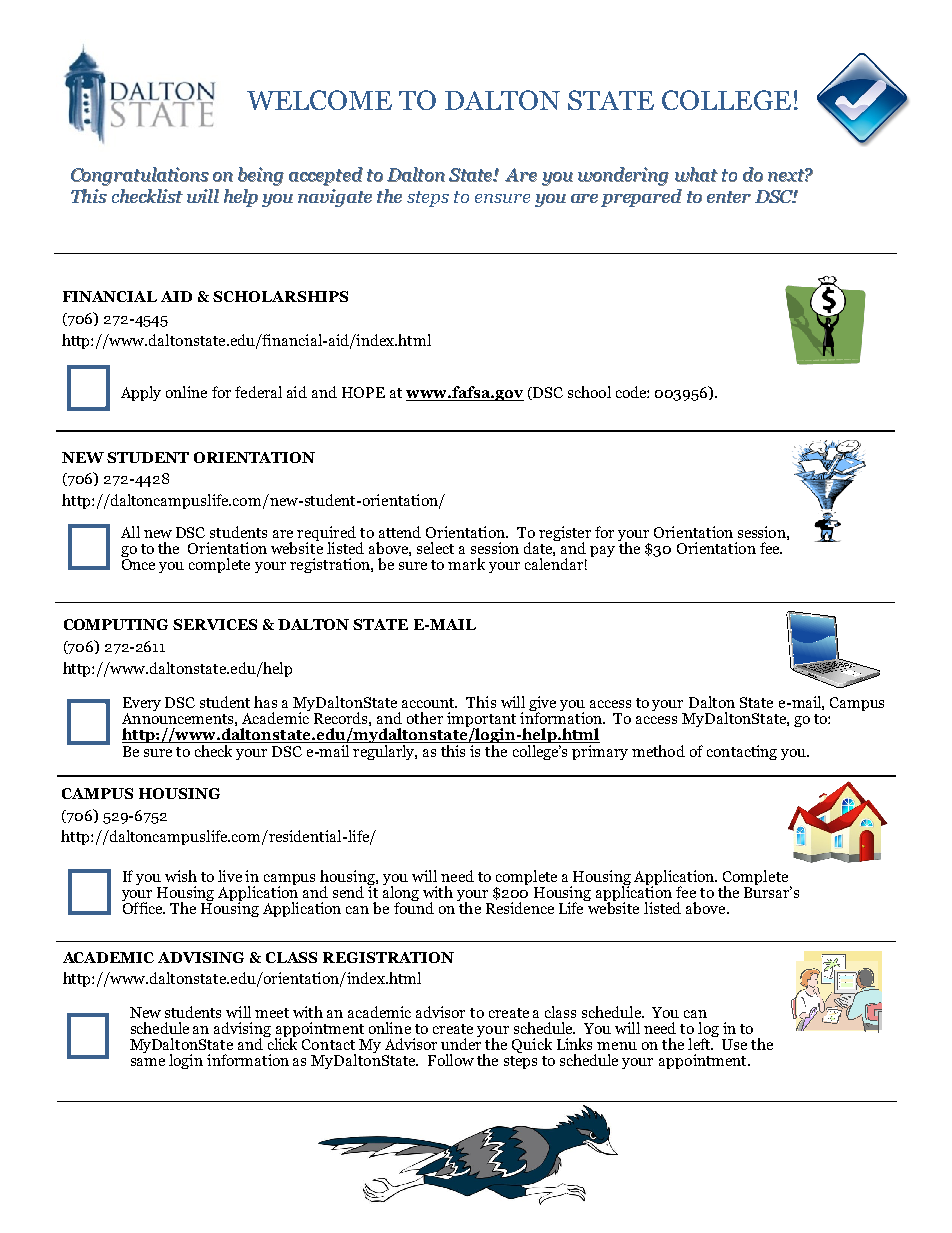 The image size is (952, 1233). I want to click on Once, so click(138, 563).
